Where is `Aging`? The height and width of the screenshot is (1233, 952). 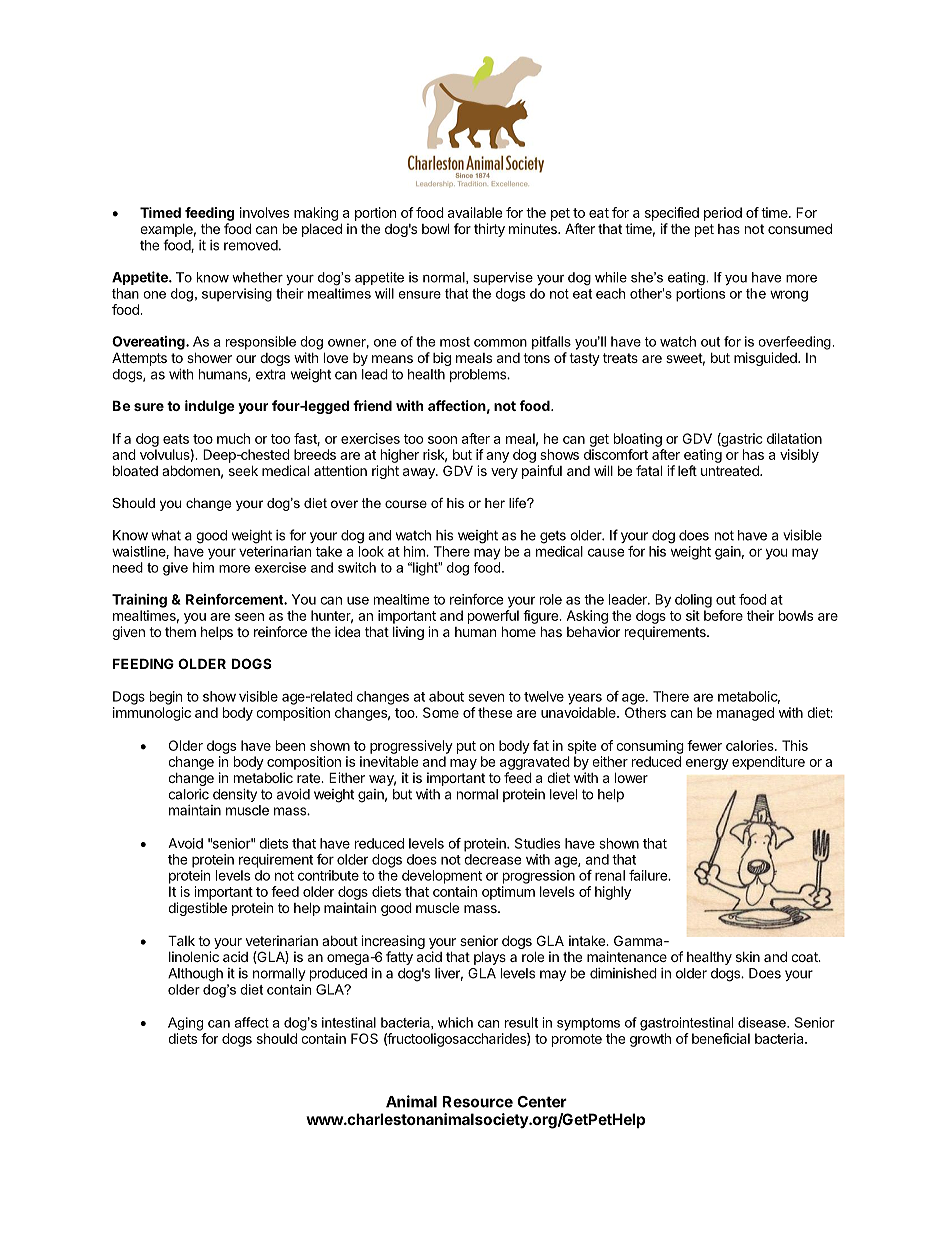 Aging is located at coordinates (185, 1024).
